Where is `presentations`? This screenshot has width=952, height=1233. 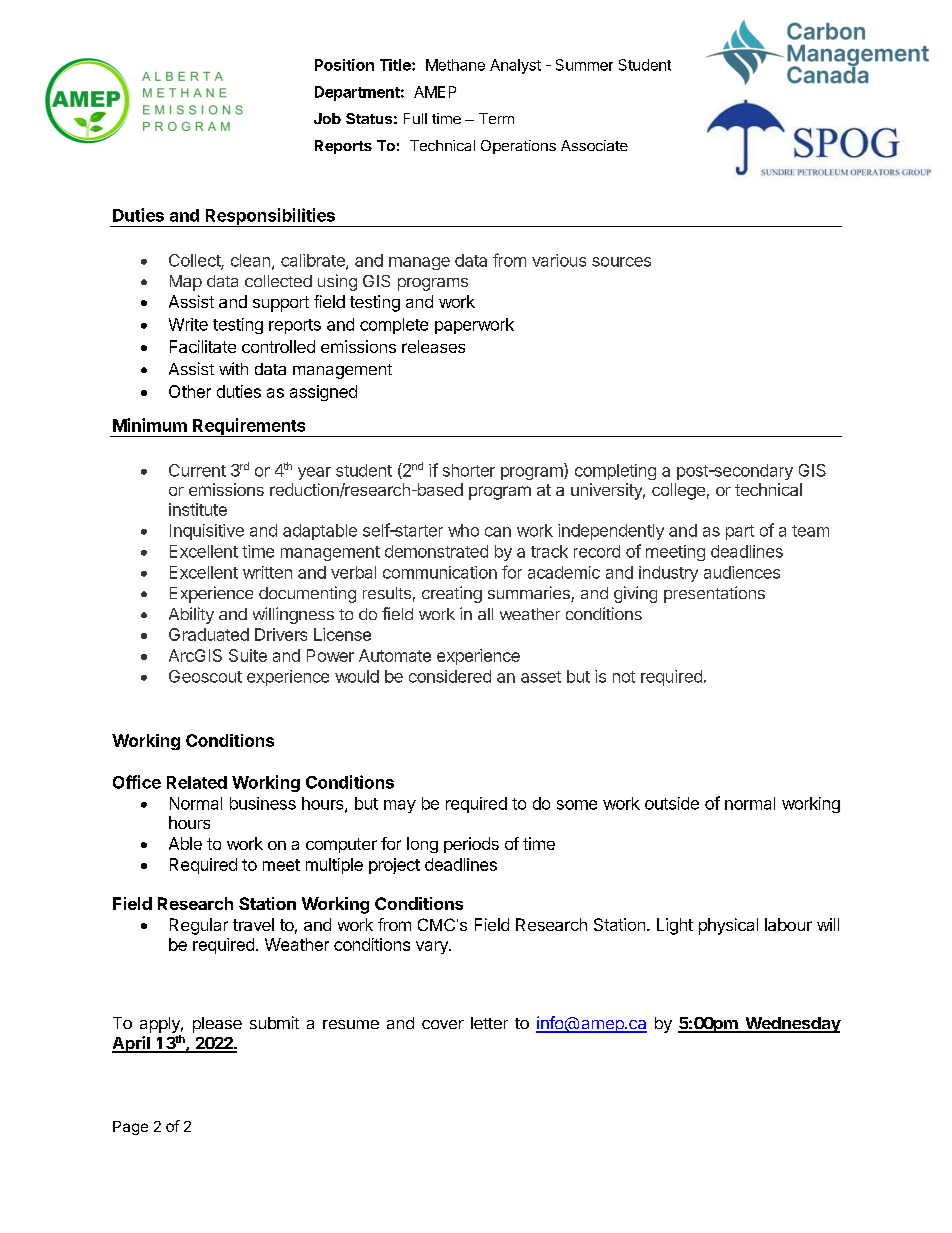 presentations is located at coordinates (714, 594).
